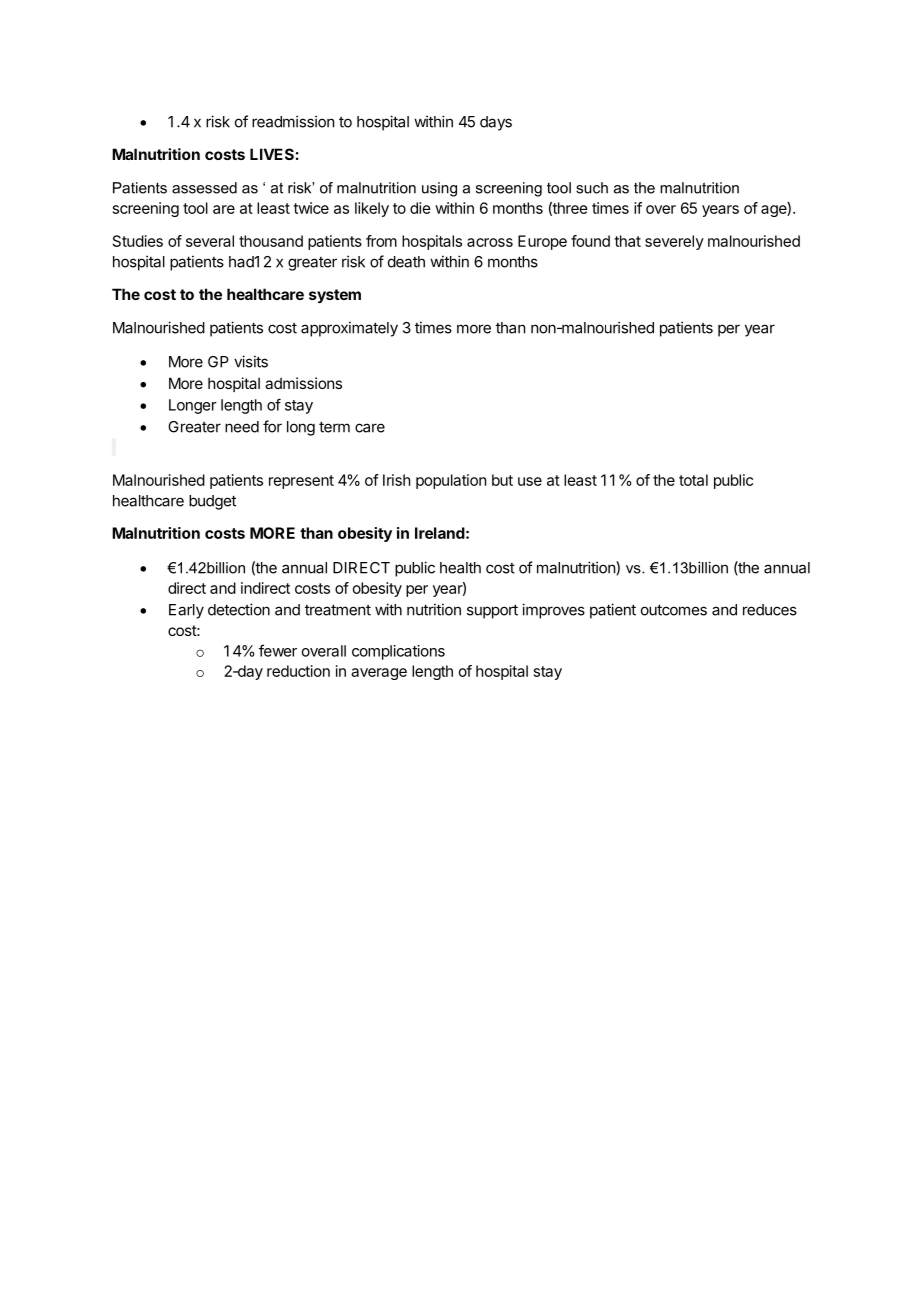 This document has height=1308, width=924. I want to click on outcomes, so click(674, 610).
